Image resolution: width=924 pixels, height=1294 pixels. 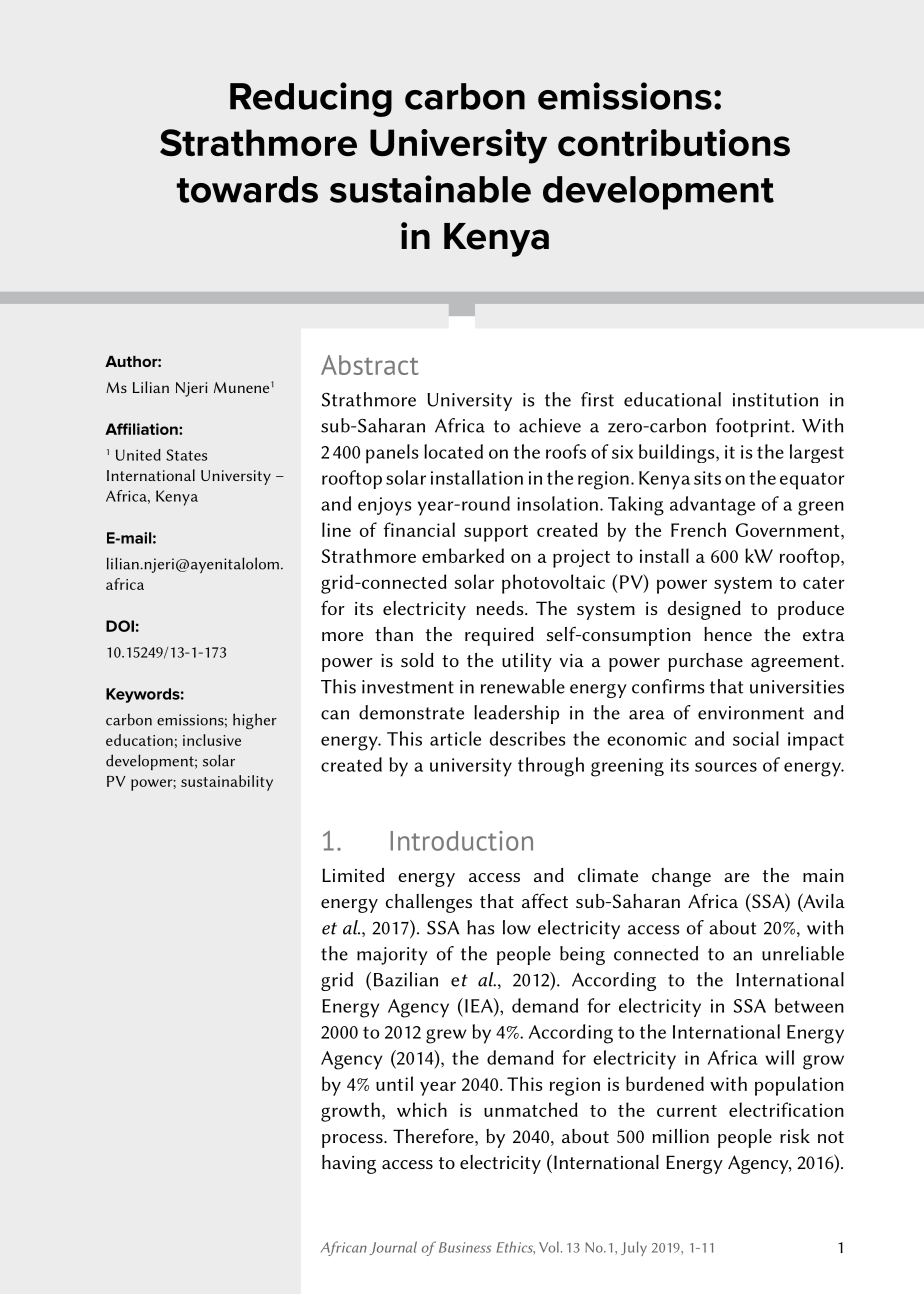 I want to click on advantage, so click(x=712, y=506).
